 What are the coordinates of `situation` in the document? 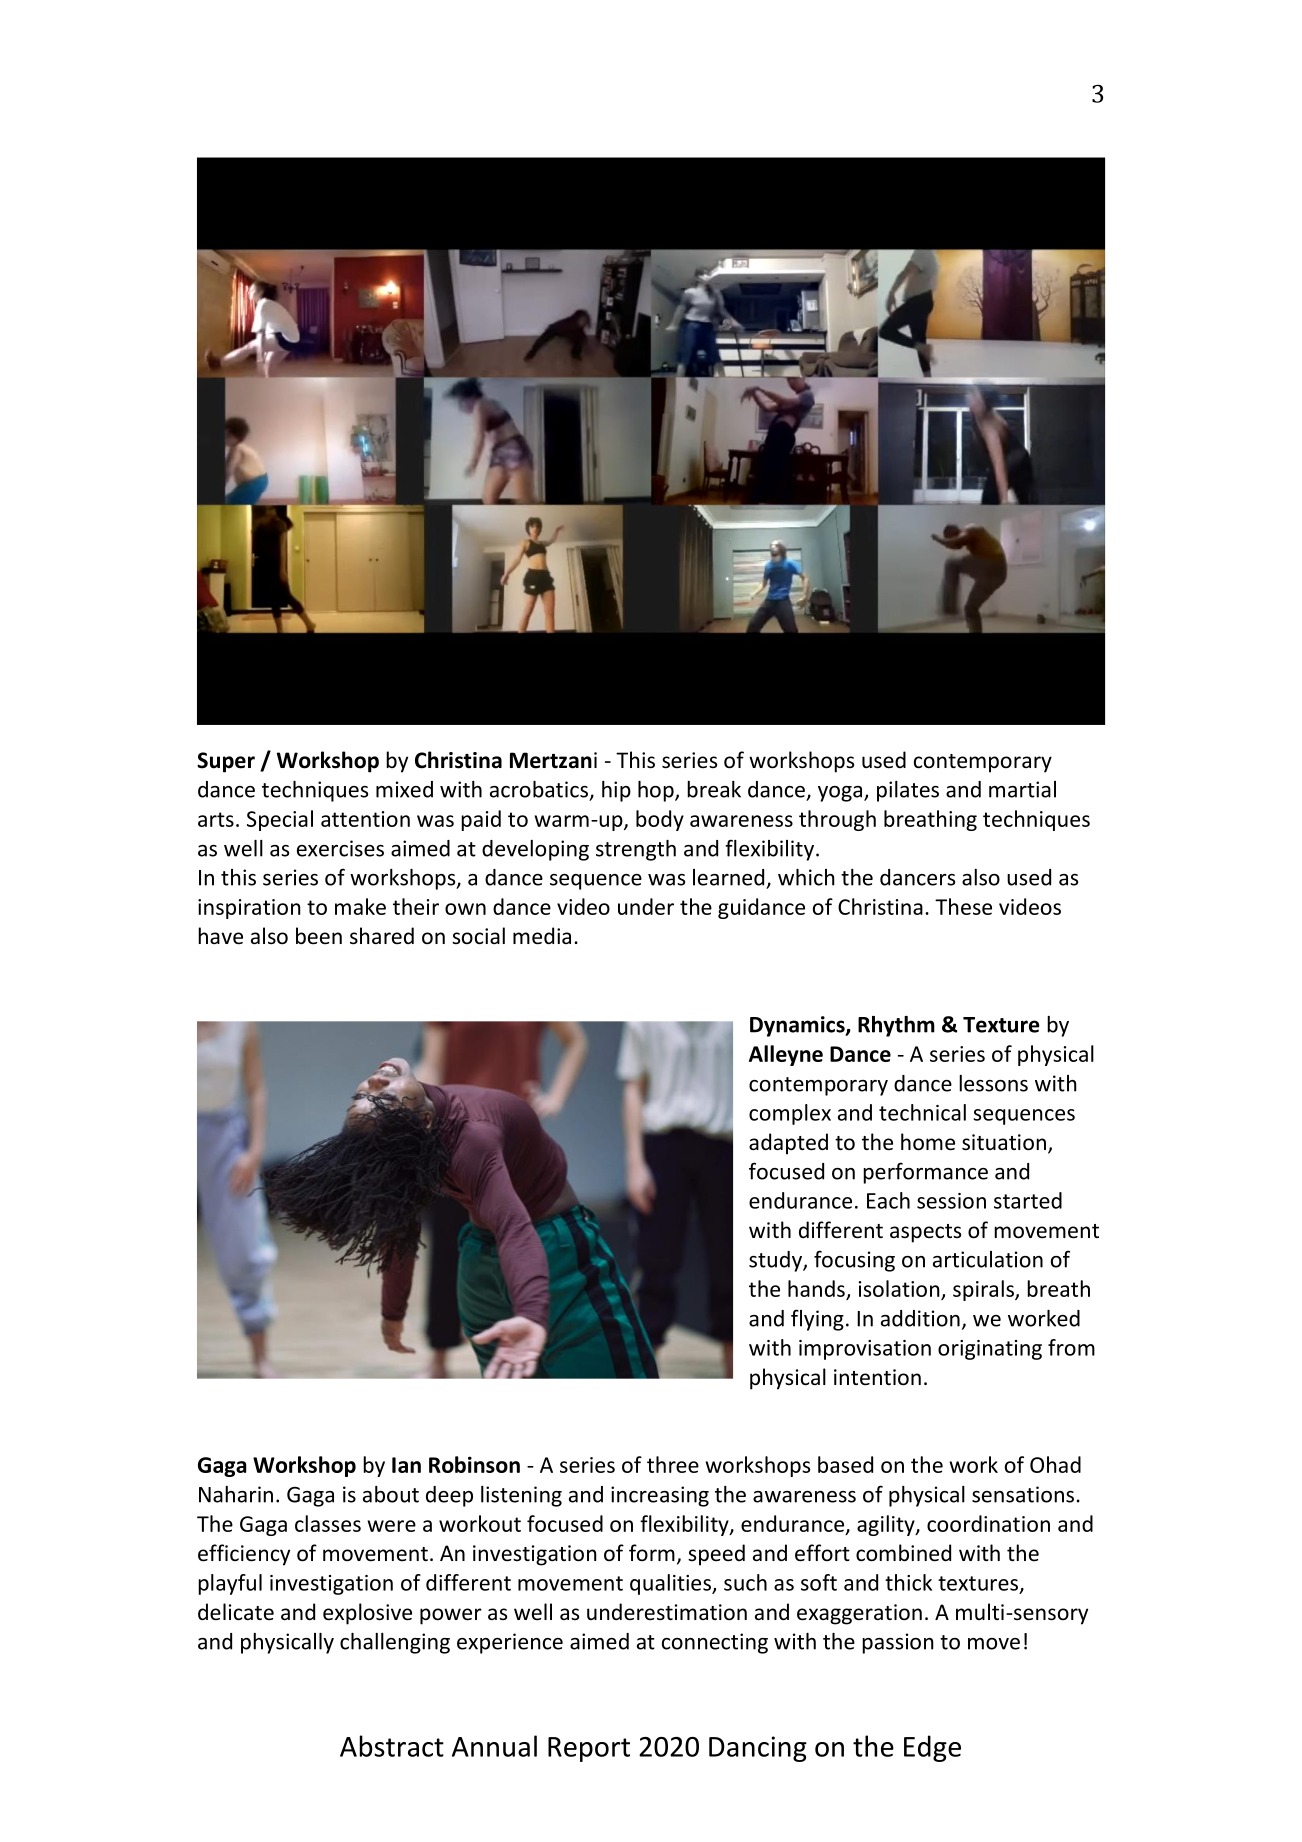 It's located at (1004, 1142).
